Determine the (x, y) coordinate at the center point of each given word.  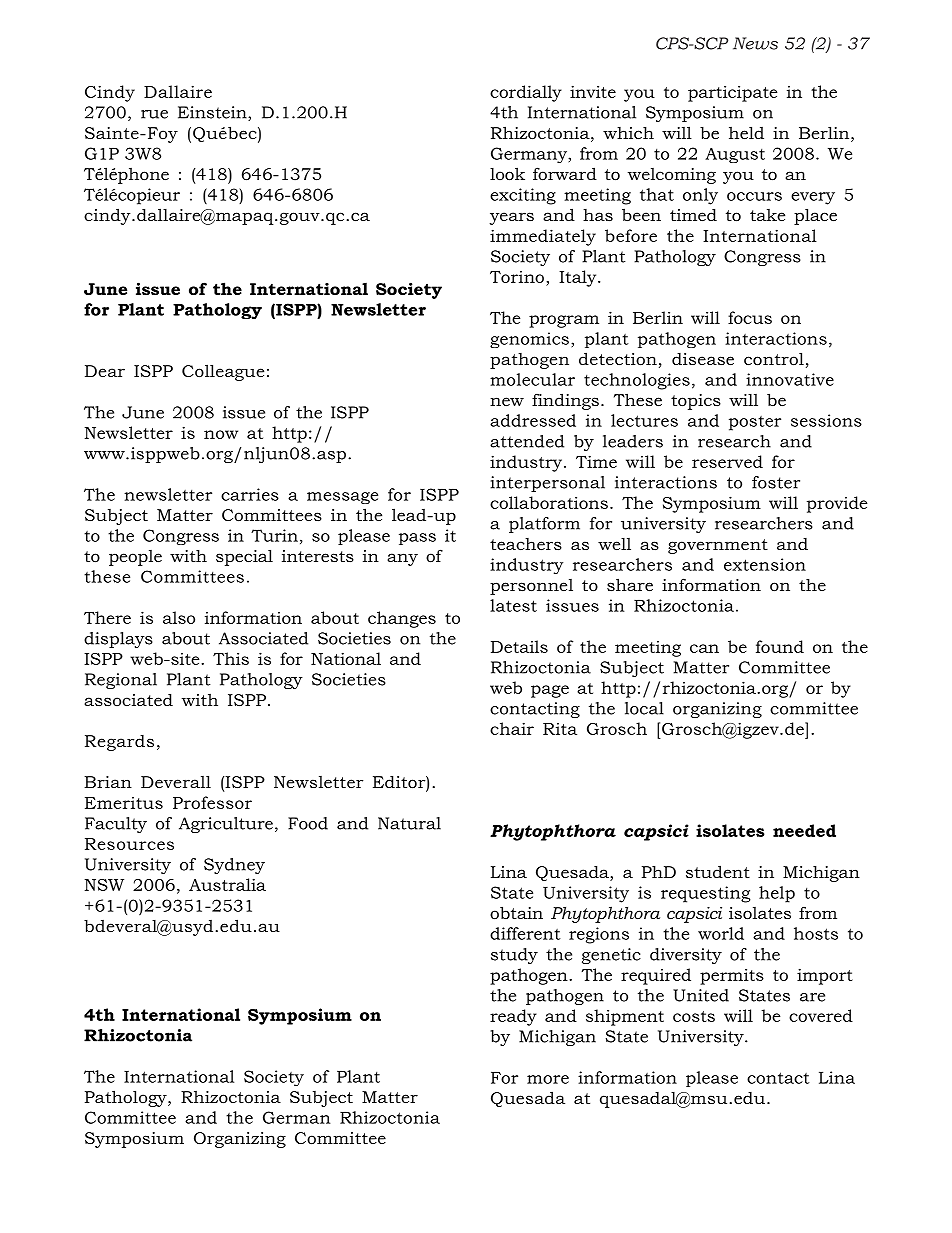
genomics (529, 340)
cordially (526, 93)
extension (765, 564)
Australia (227, 884)
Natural (409, 823)
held (746, 132)
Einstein (213, 113)
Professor (212, 802)
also (179, 617)
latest (513, 605)
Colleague (223, 372)
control (774, 358)
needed (804, 830)
